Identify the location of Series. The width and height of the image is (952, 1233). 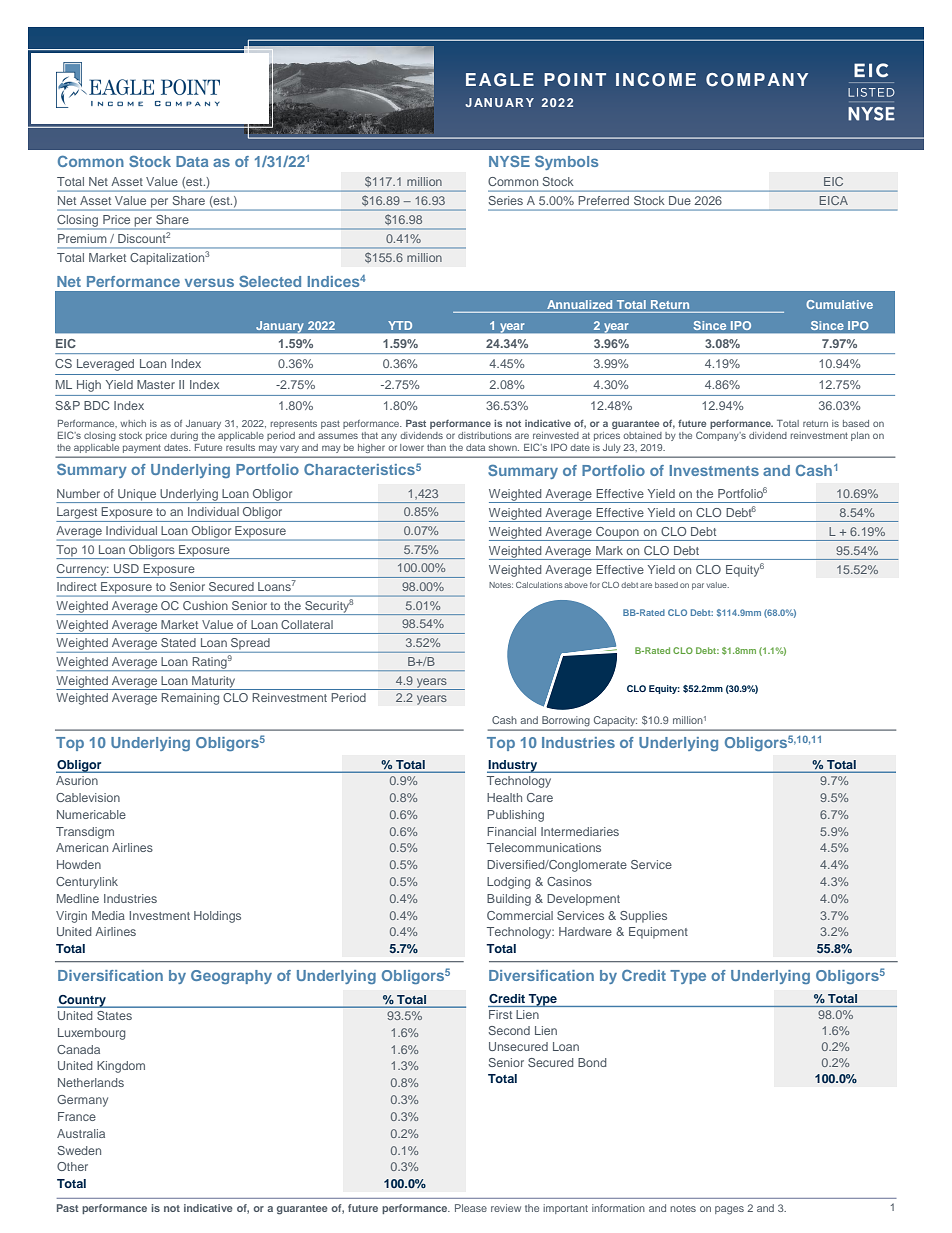
(505, 200).
